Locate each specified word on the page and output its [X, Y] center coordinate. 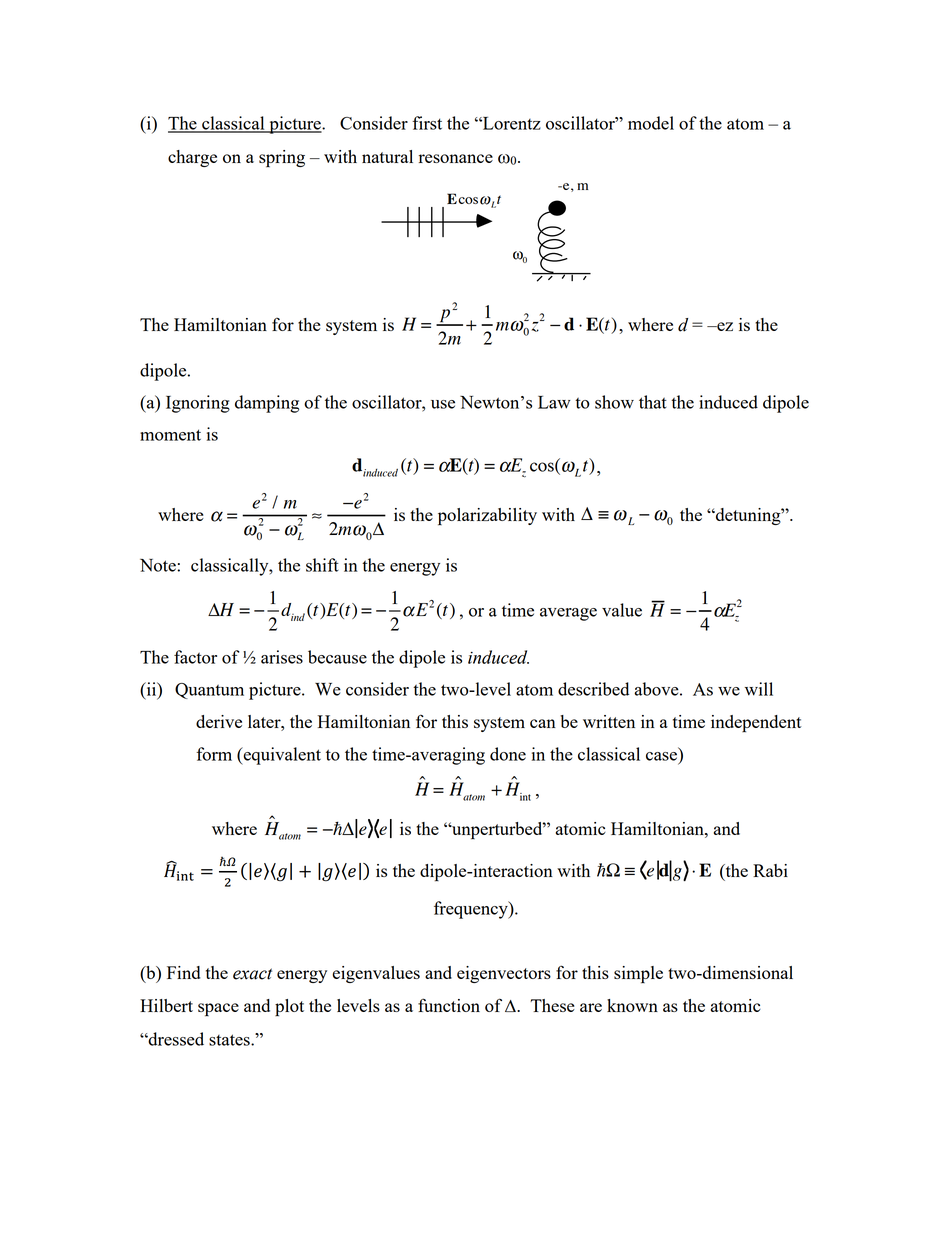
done [508, 754]
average [568, 614]
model [651, 123]
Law [554, 402]
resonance [456, 158]
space [218, 1010]
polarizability [487, 517]
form [214, 754]
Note [159, 565]
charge [192, 158]
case [661, 756]
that [653, 402]
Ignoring [198, 404]
